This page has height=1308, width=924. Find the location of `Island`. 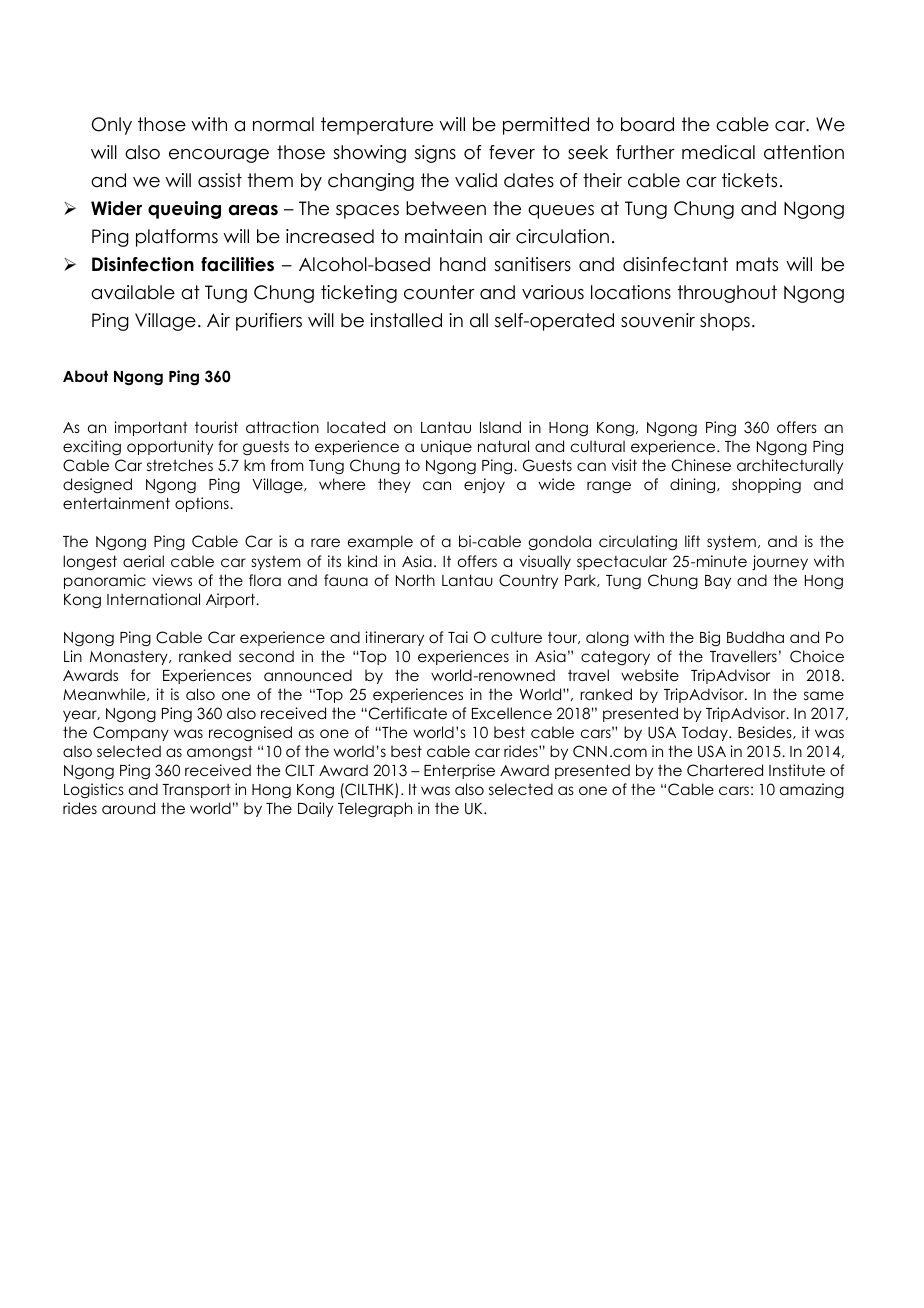

Island is located at coordinates (500, 427).
